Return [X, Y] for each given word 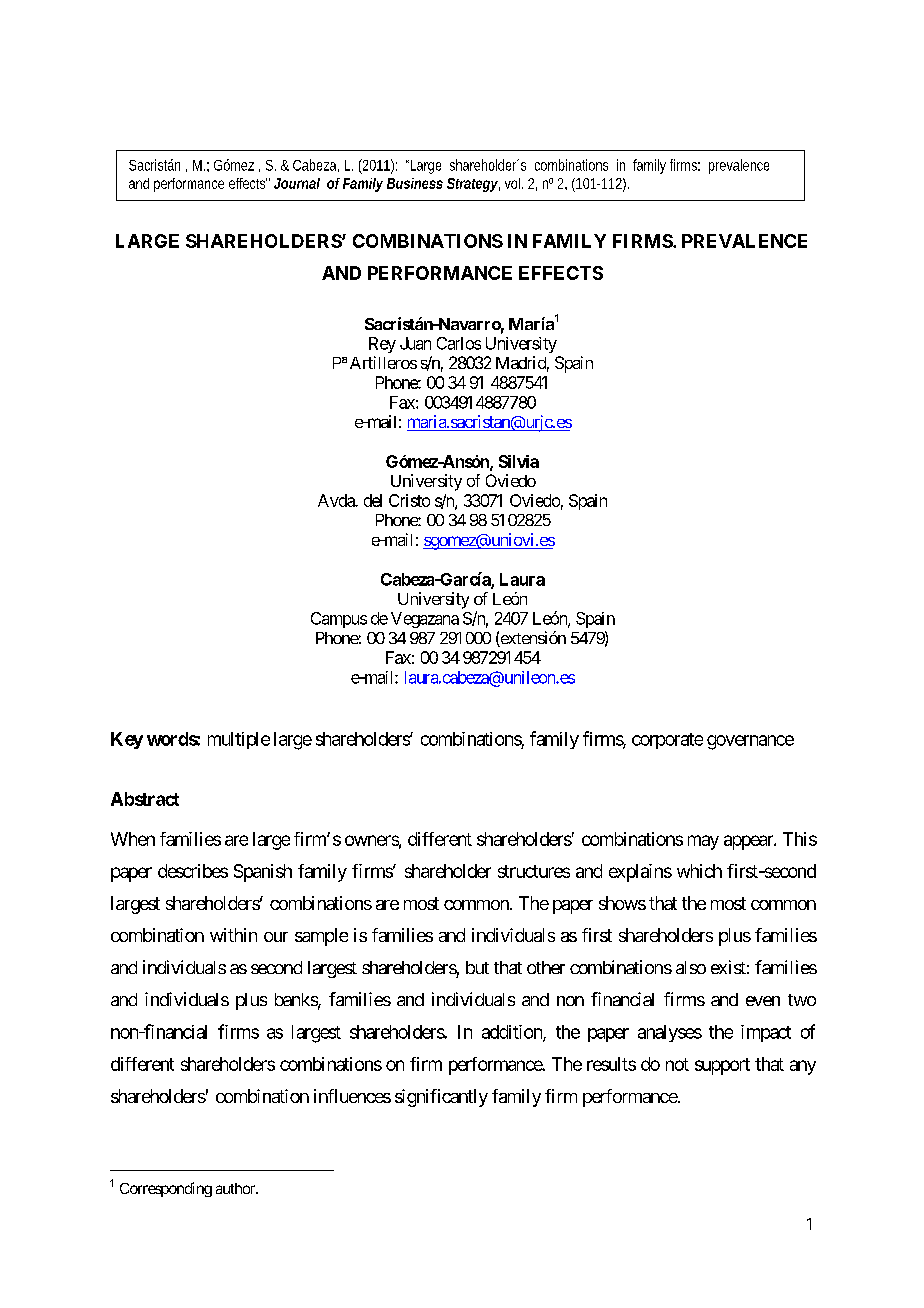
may [703, 842]
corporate [667, 741]
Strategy [473, 185]
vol [514, 183]
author [236, 1188]
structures [534, 871]
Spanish [263, 873]
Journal [297, 183]
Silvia [519, 461]
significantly [441, 1098]
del [373, 500]
